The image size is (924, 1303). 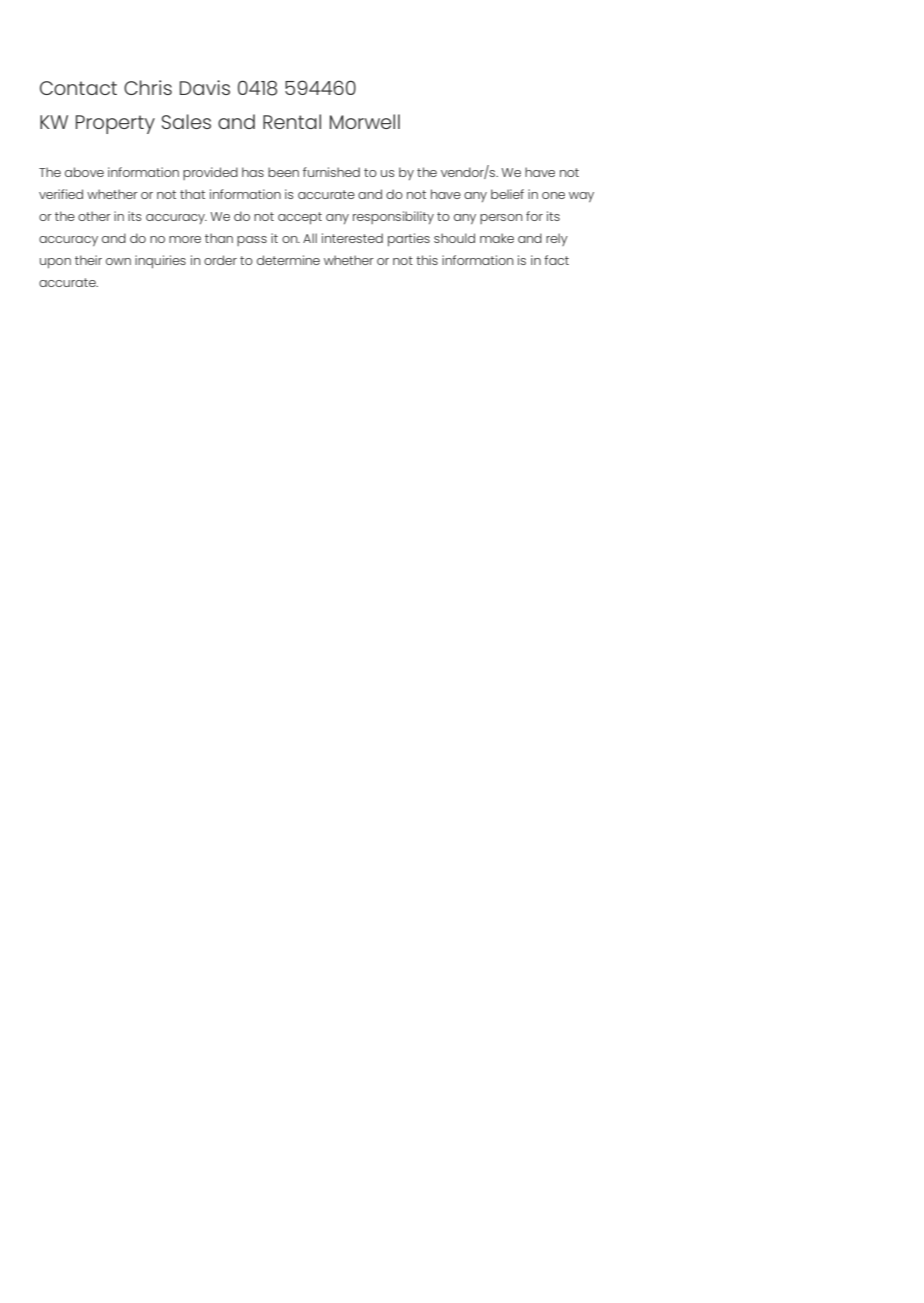 What do you see at coordinates (556, 260) in the screenshot?
I see `fact` at bounding box center [556, 260].
